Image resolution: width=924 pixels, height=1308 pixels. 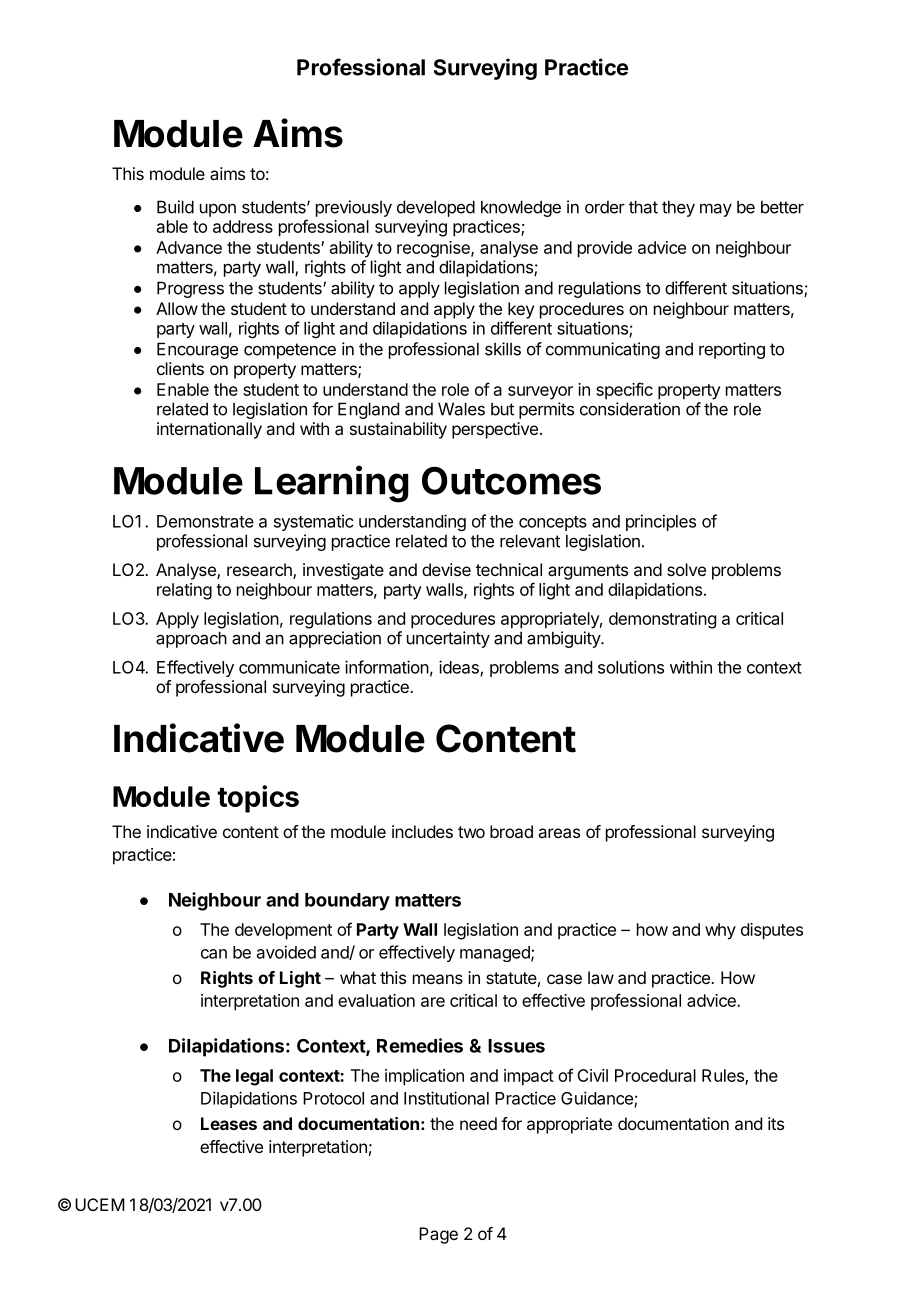 What do you see at coordinates (434, 249) in the screenshot?
I see `recognise` at bounding box center [434, 249].
